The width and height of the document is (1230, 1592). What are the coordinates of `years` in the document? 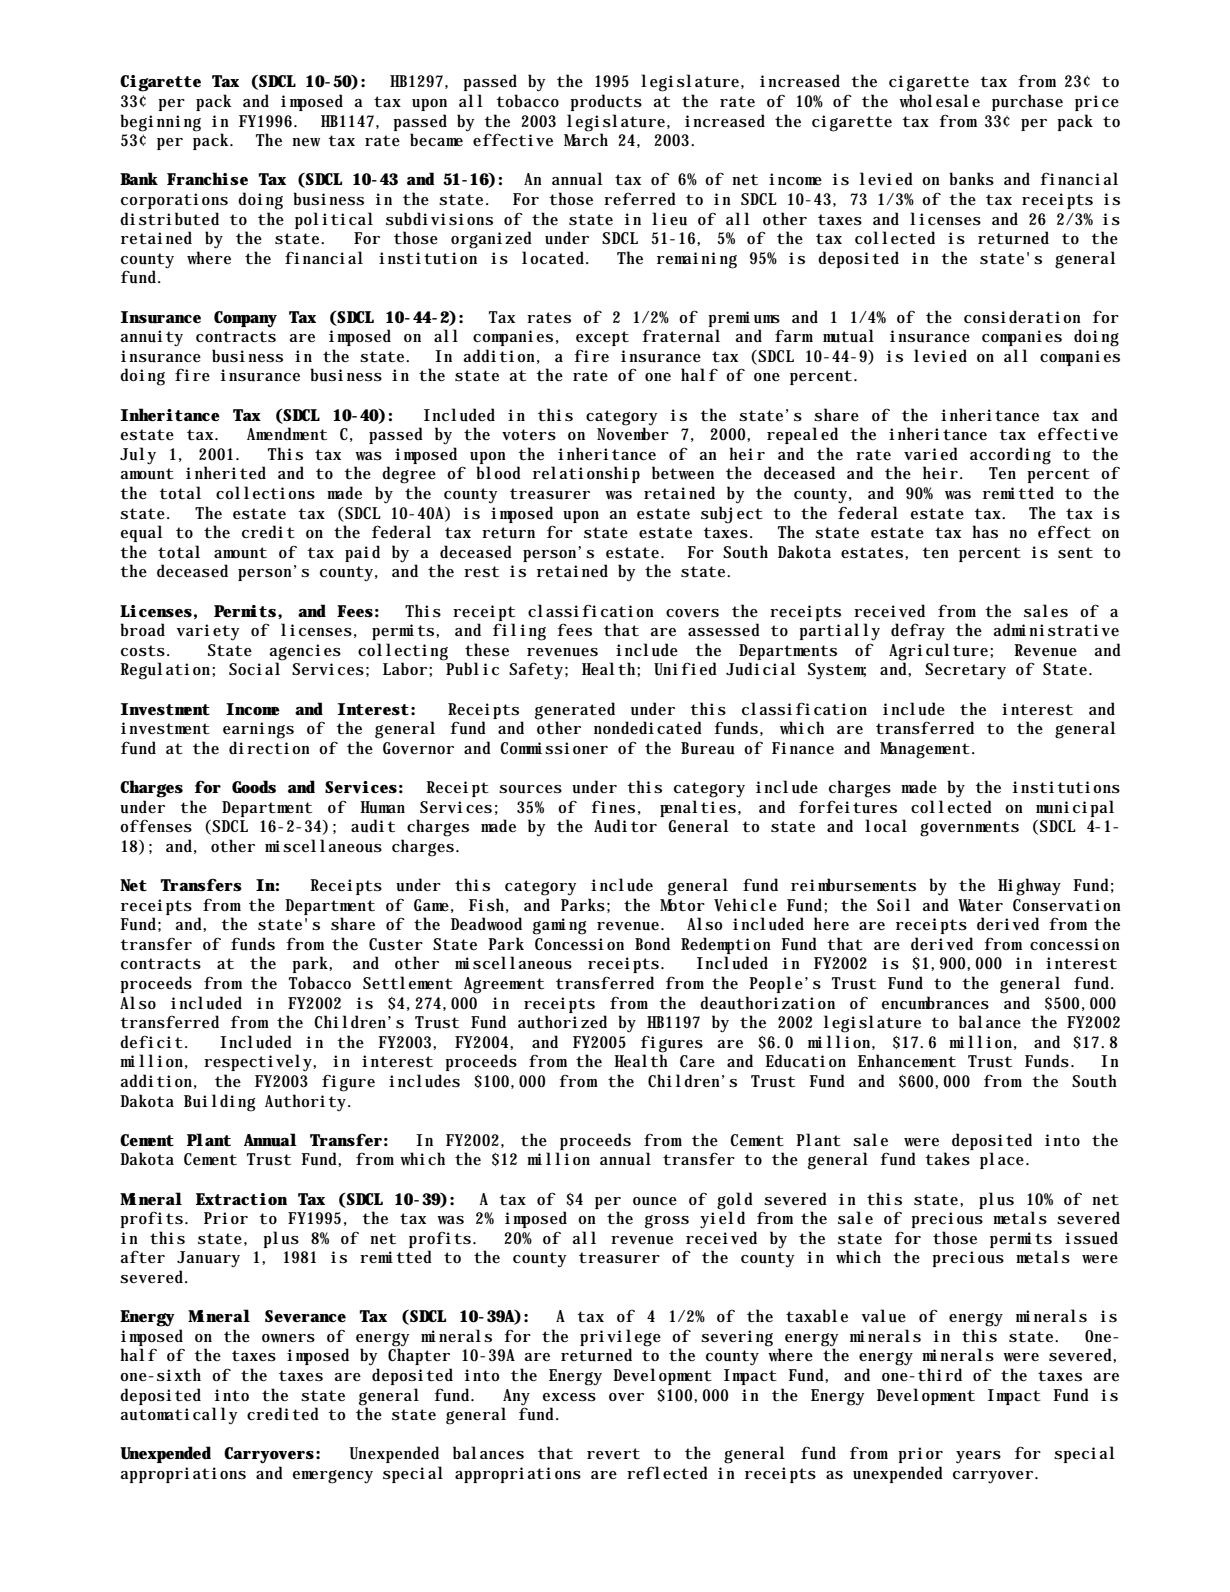 It's located at (978, 1457).
